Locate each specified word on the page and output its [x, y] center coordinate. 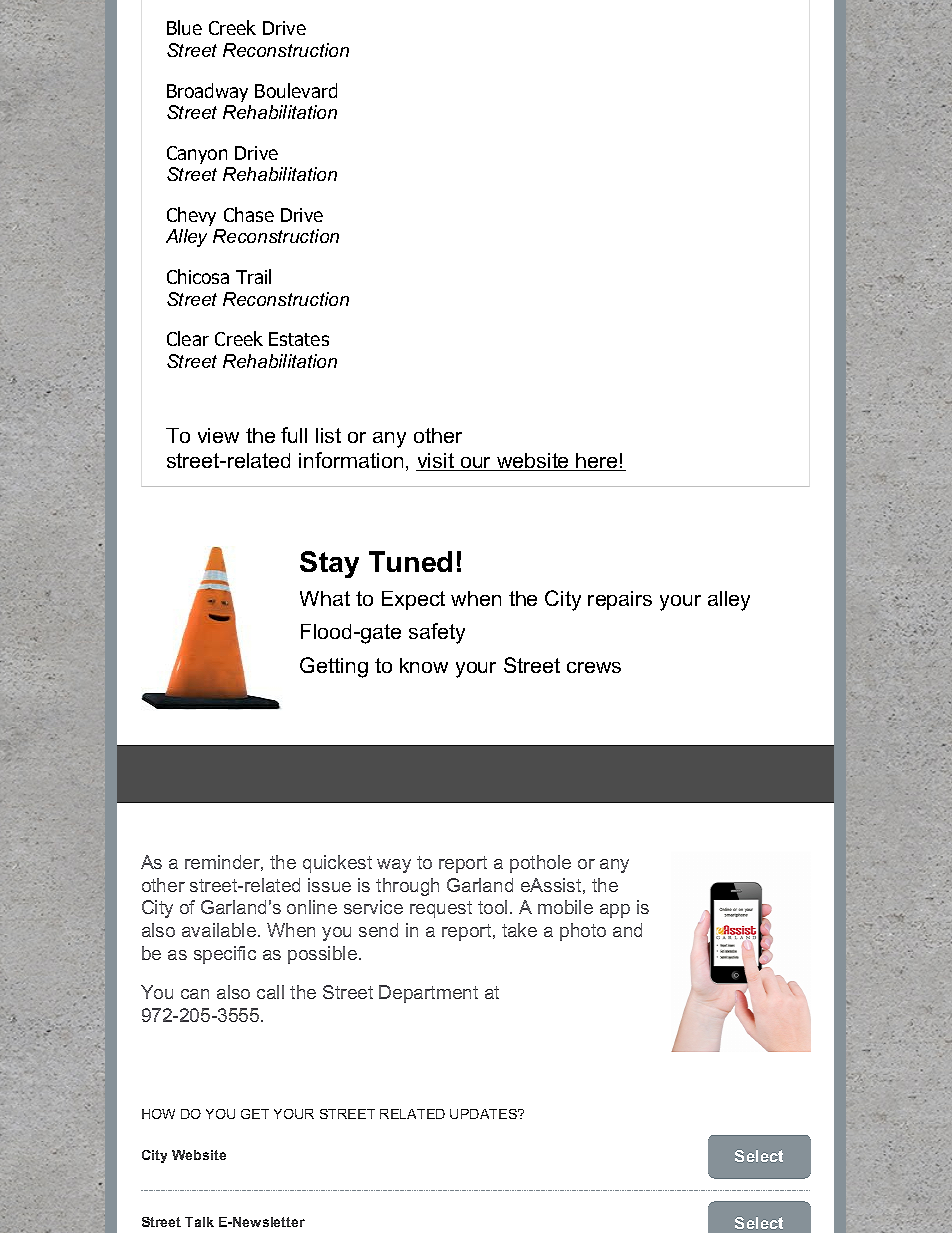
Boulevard [296, 90]
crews [594, 667]
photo [583, 932]
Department [428, 994]
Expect [413, 600]
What [325, 598]
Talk [199, 1222]
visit [436, 462]
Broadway [207, 92]
